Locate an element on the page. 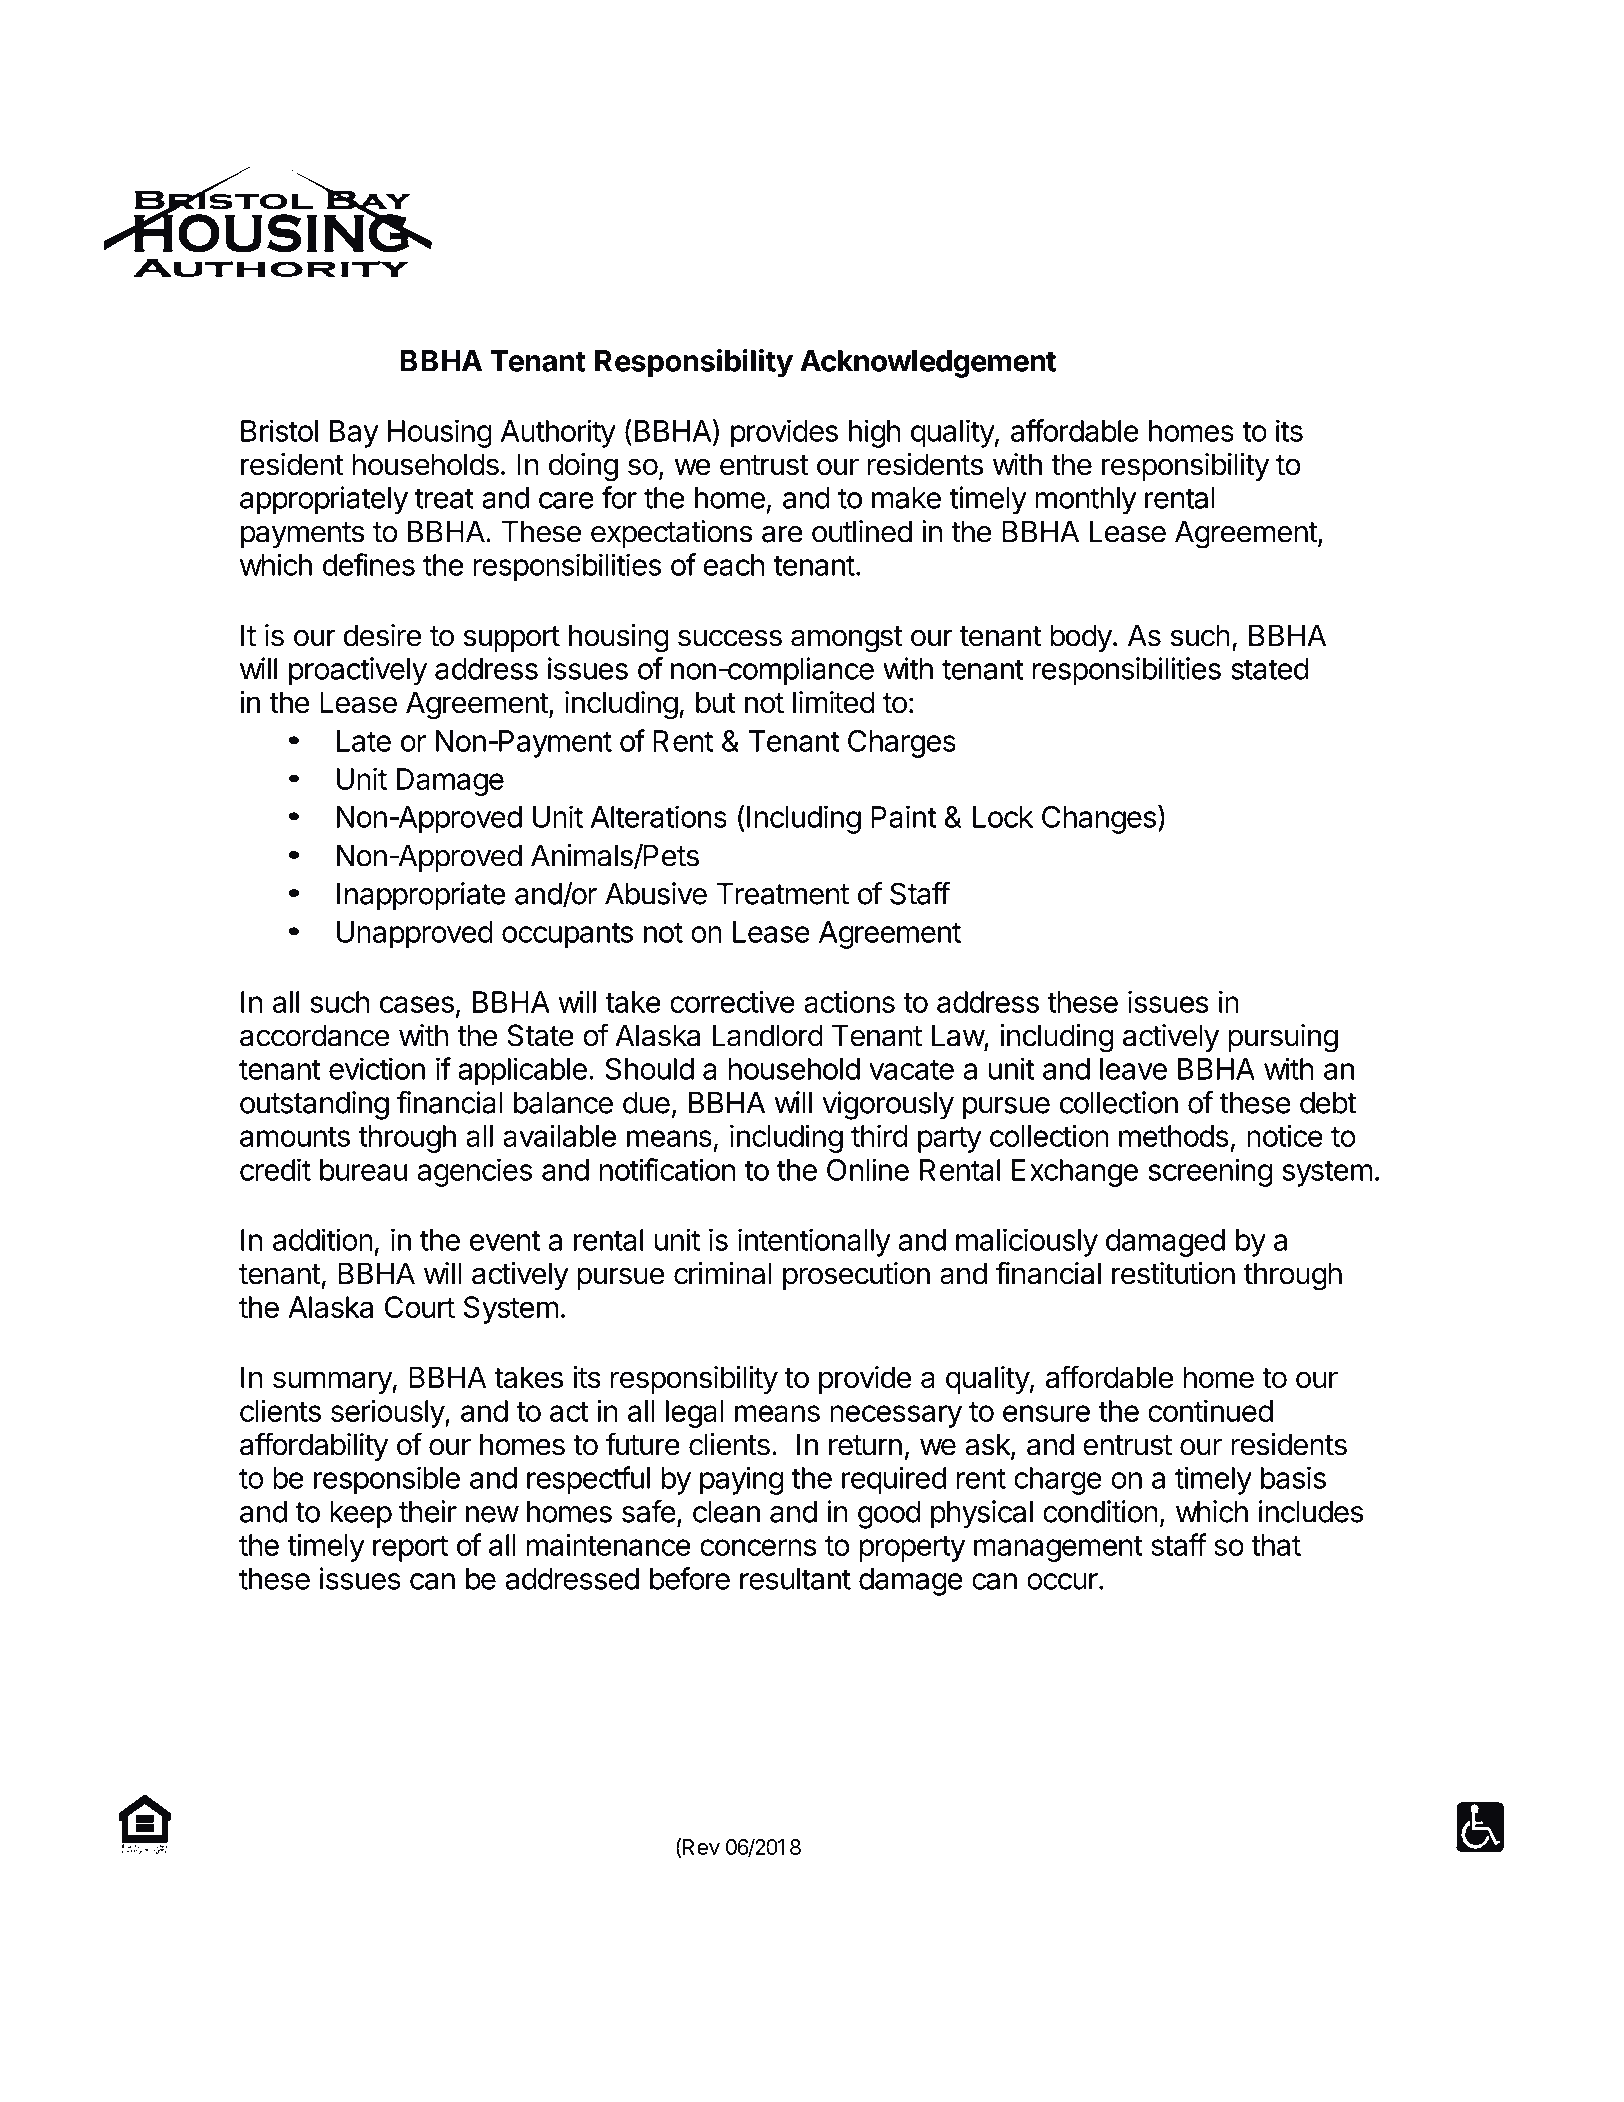  methods is located at coordinates (1174, 1136).
